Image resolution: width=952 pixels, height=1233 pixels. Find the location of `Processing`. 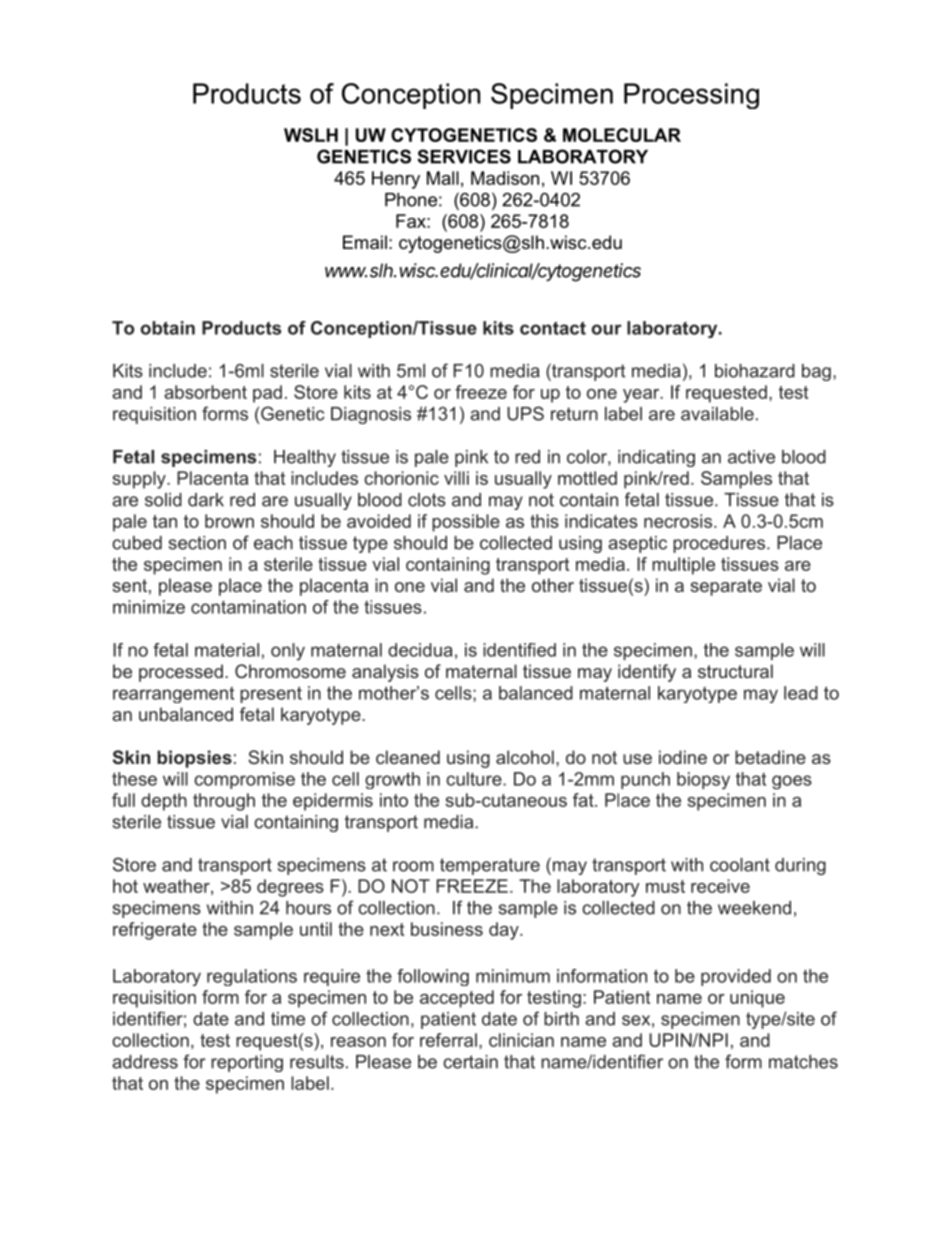

Processing is located at coordinates (691, 96).
